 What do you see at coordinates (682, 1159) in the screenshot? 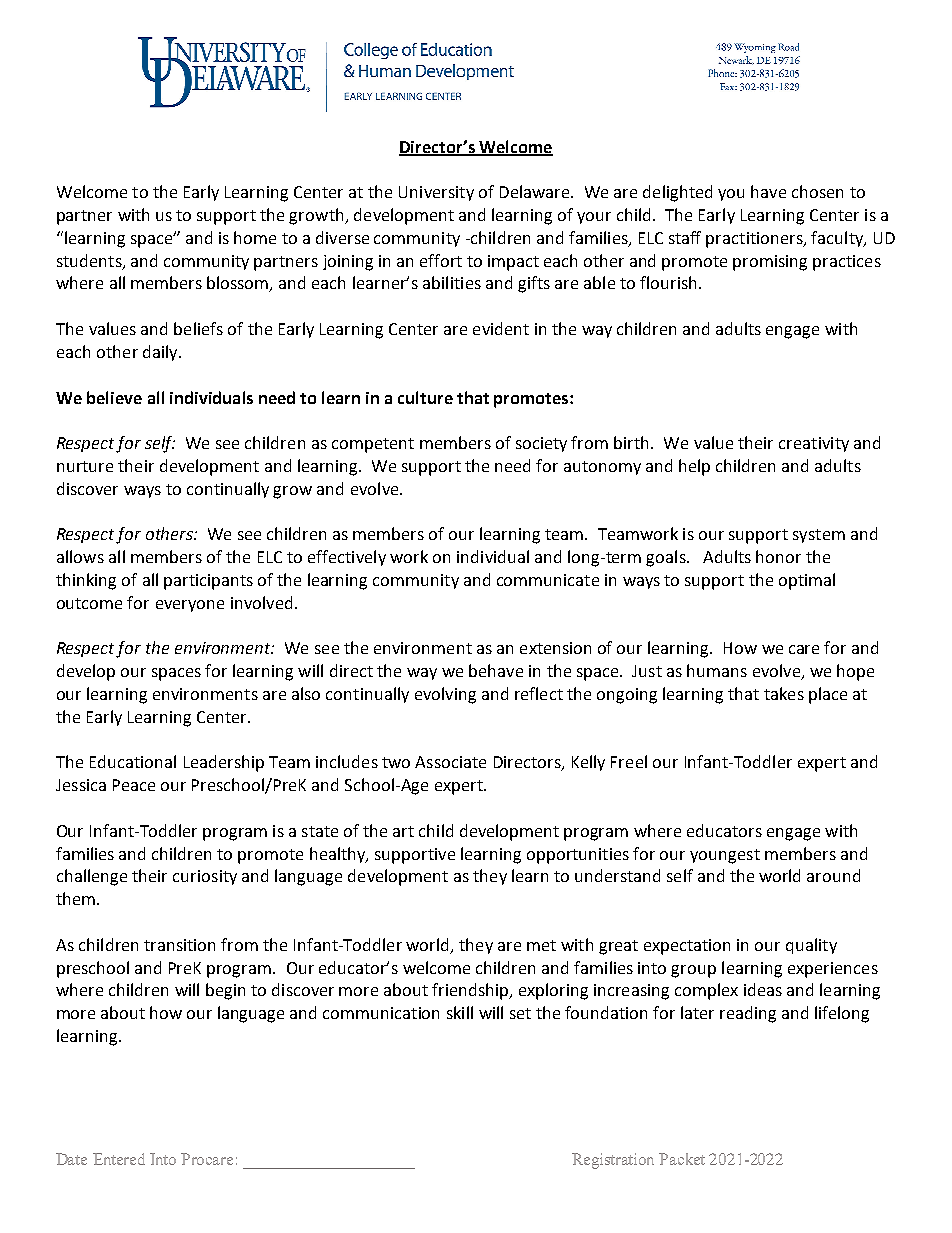
I see `Packet` at bounding box center [682, 1159].
